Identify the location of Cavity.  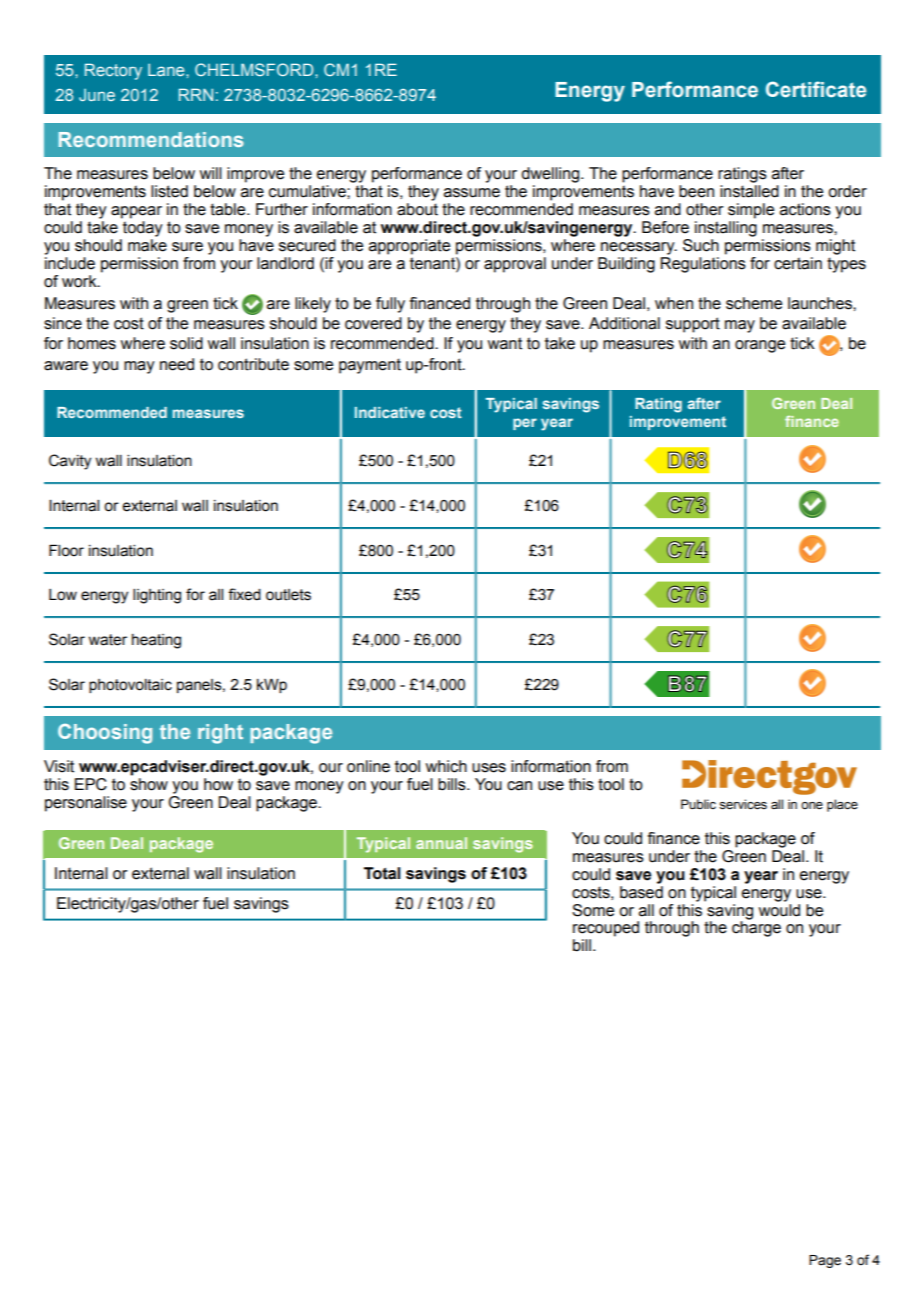
(70, 462).
